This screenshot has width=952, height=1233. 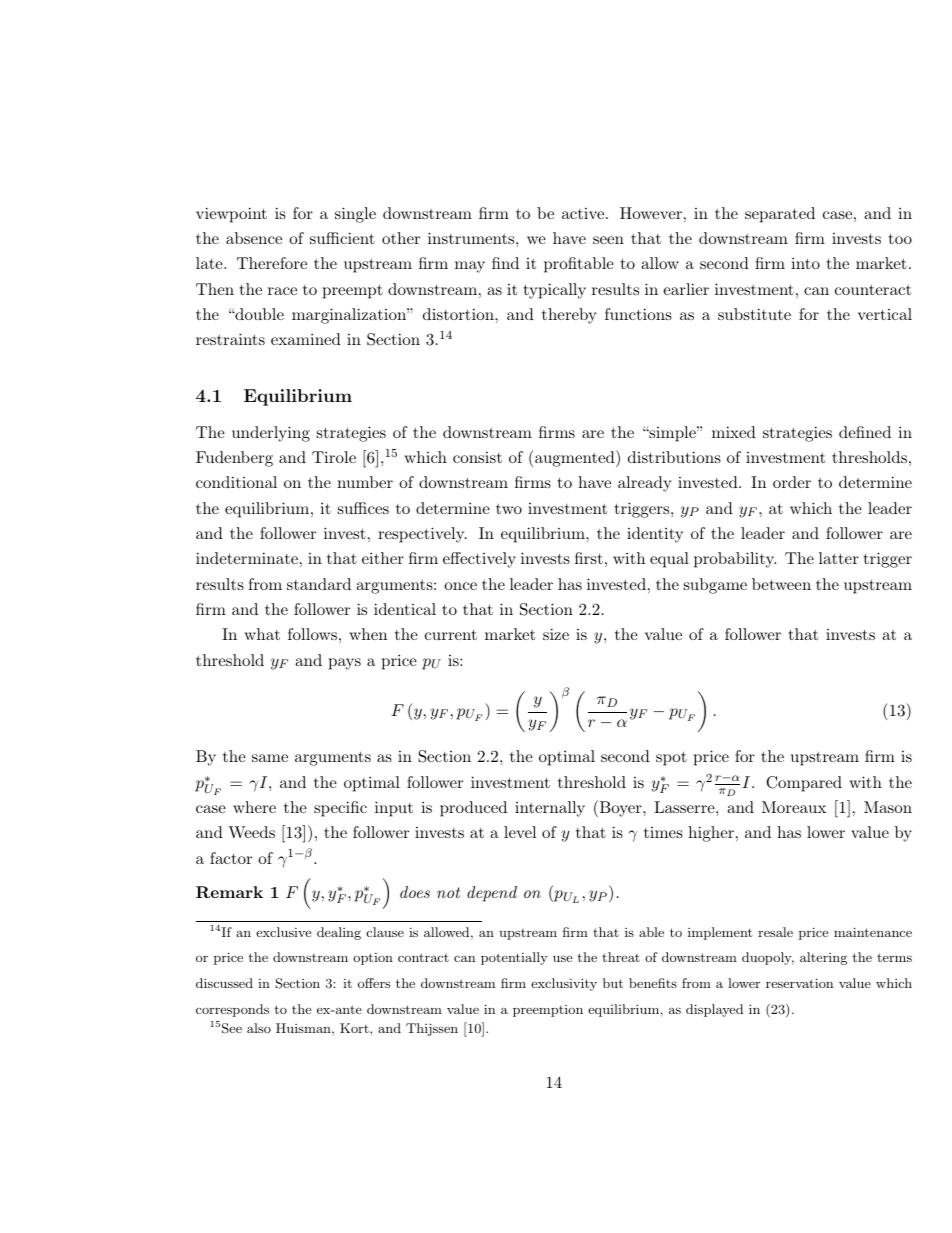 What do you see at coordinates (805, 263) in the screenshot?
I see `into` at bounding box center [805, 263].
